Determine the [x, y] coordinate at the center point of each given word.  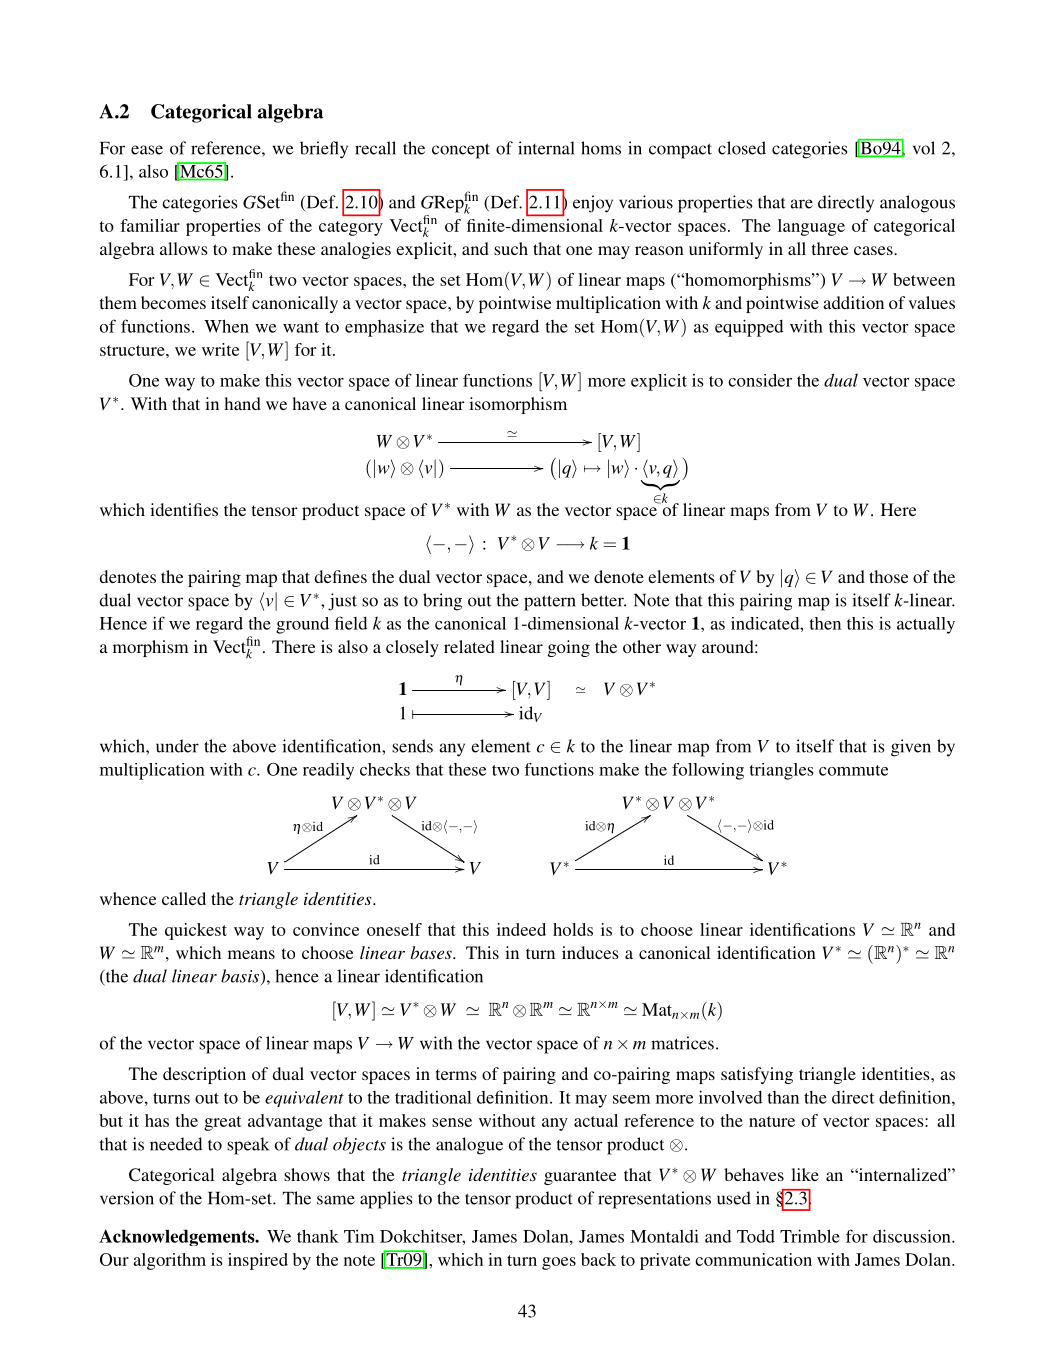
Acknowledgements [178, 1237]
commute [853, 770]
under [177, 746]
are [801, 204]
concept [461, 151]
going [569, 648]
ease [147, 150]
